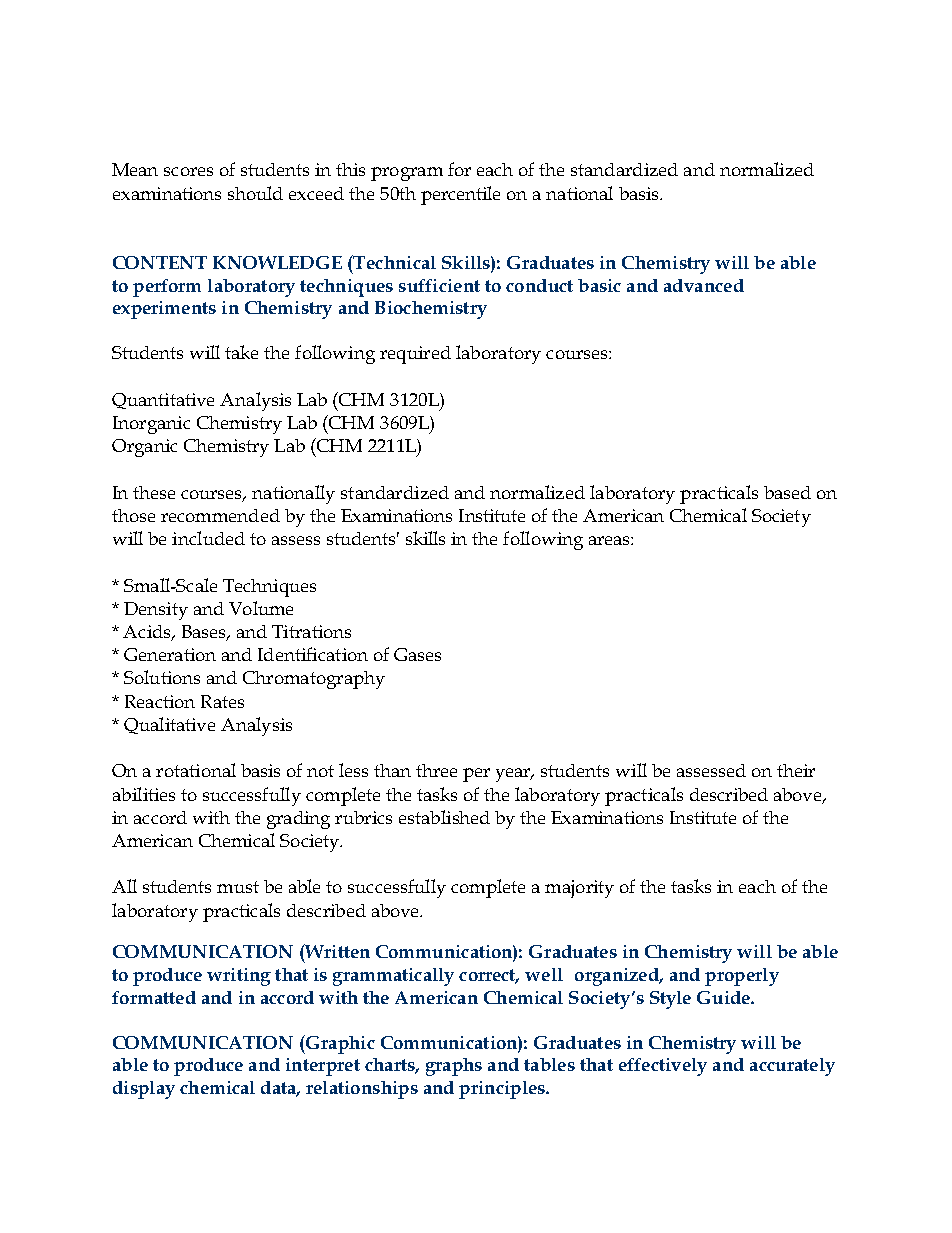 The image size is (952, 1233). What do you see at coordinates (460, 195) in the screenshot?
I see `percentile` at bounding box center [460, 195].
